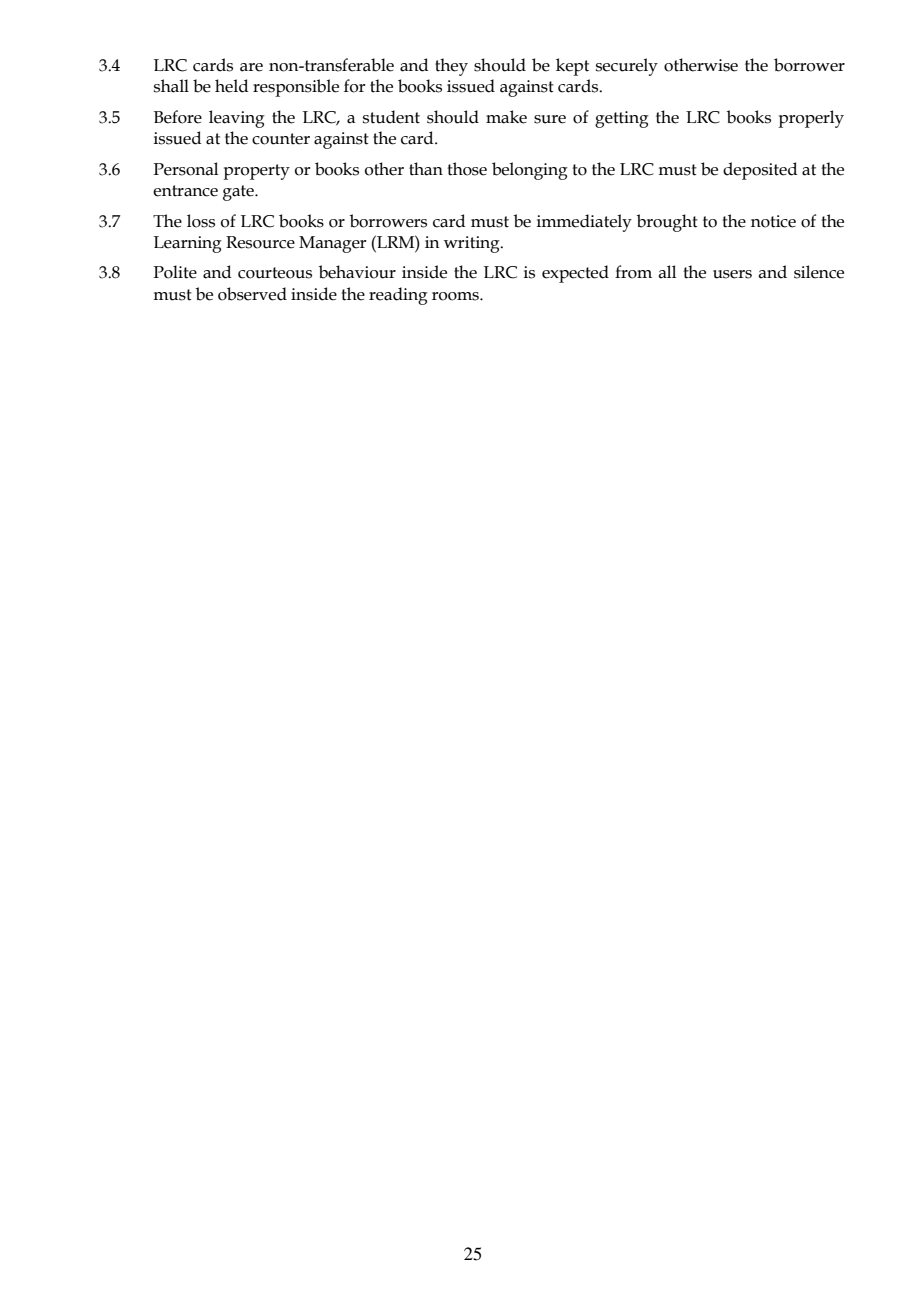 The height and width of the screenshot is (1307, 924). What do you see at coordinates (252, 294) in the screenshot?
I see `observed` at bounding box center [252, 294].
